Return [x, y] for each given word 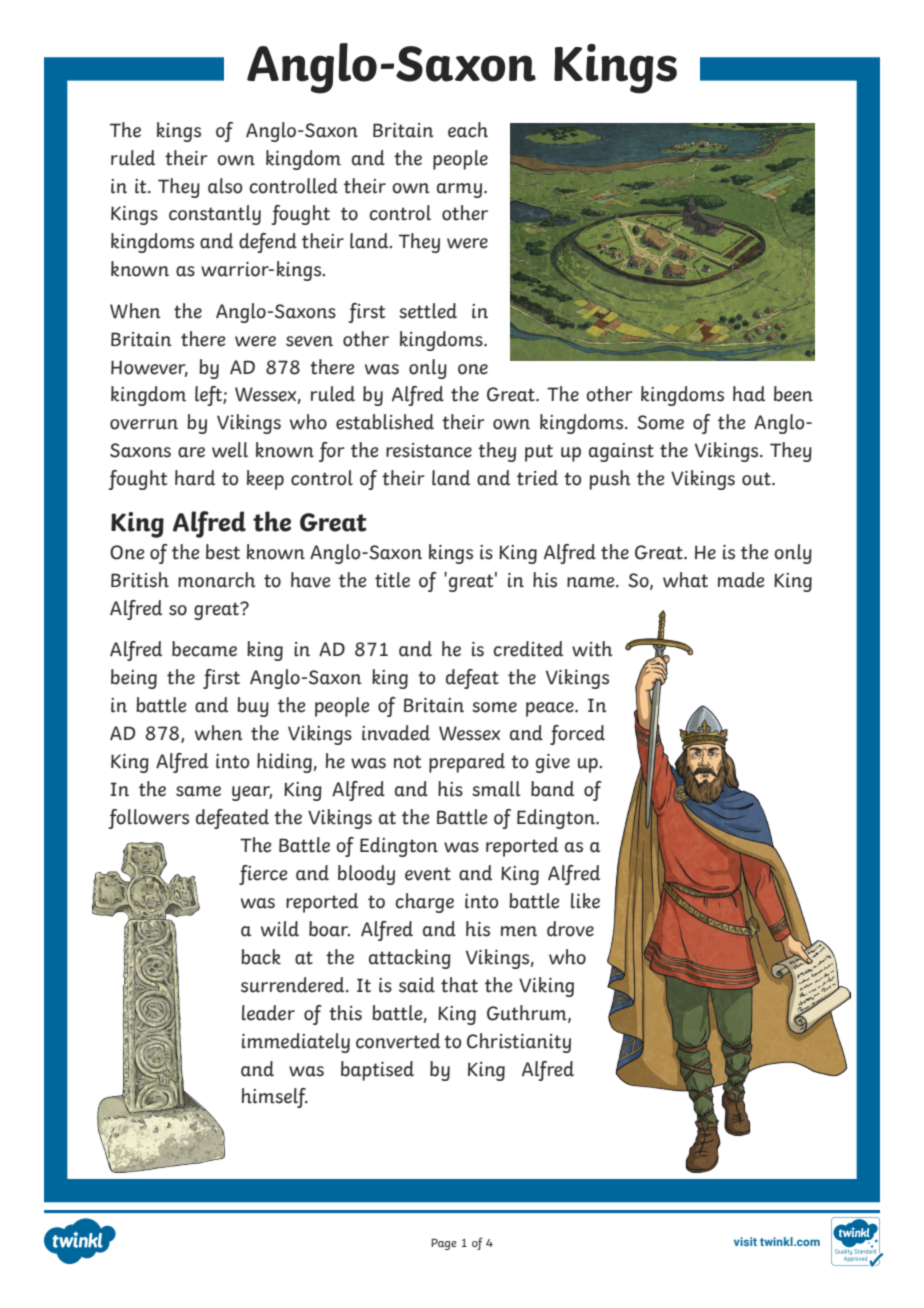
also [225, 186]
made [741, 580]
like [585, 901]
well [230, 450]
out [757, 479]
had [749, 394]
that [459, 985]
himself [275, 1098]
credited [528, 649]
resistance [429, 450]
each [468, 130]
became [204, 649]
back [261, 957]
